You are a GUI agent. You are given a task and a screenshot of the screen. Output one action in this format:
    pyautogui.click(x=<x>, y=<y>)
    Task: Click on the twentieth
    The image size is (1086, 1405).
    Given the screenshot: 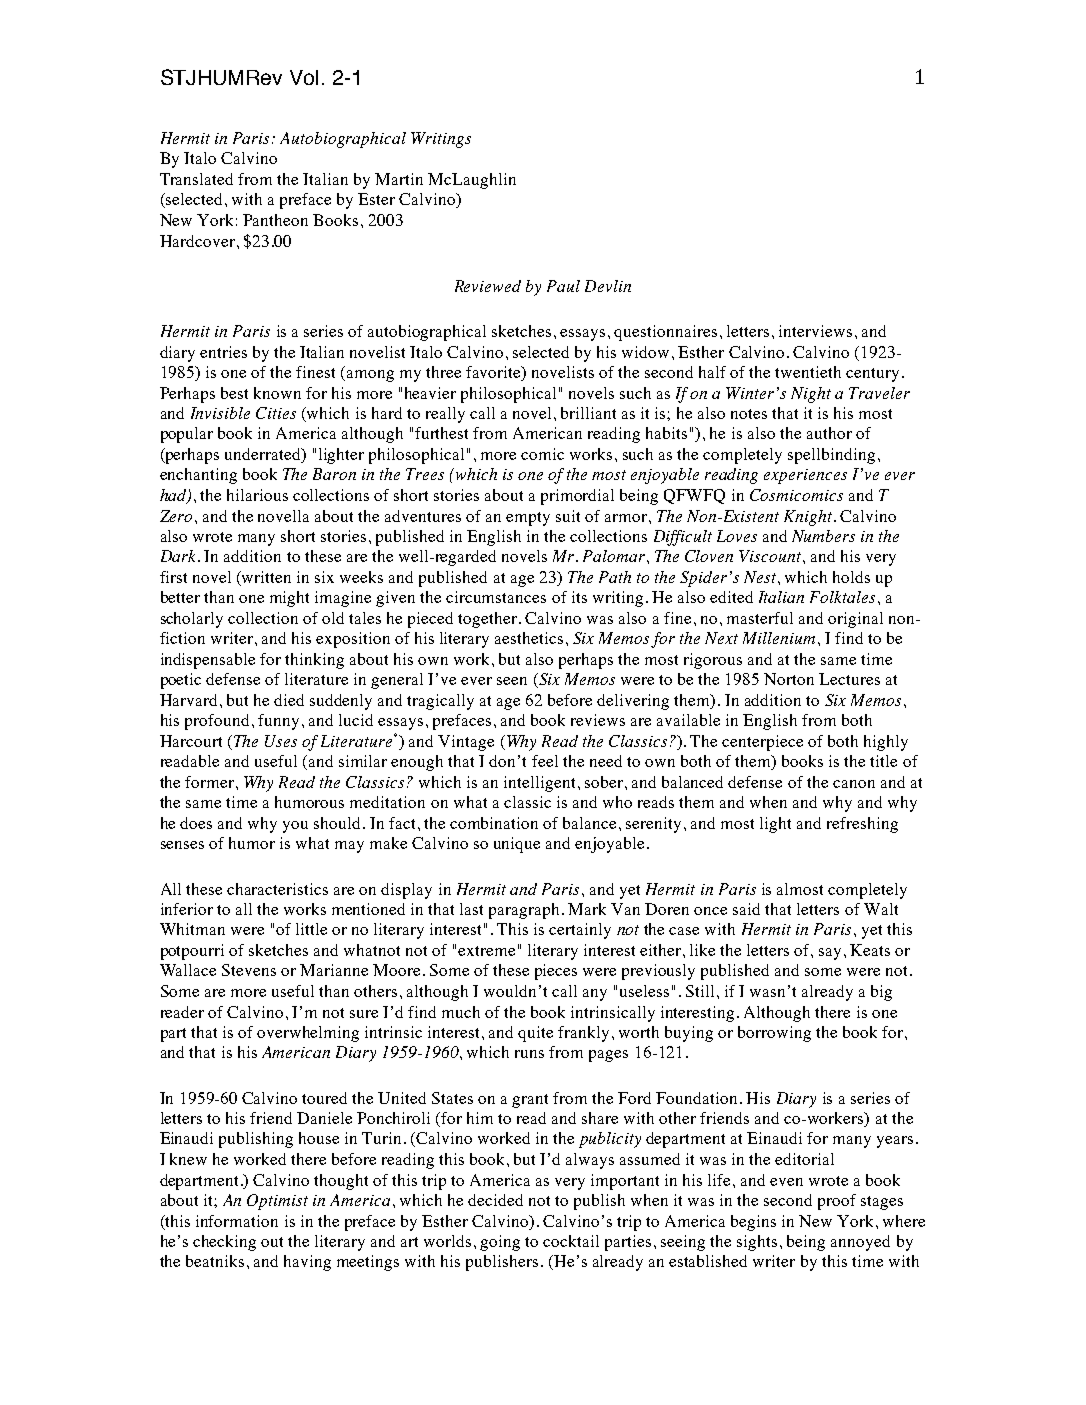 What is the action you would take?
    pyautogui.click(x=808, y=372)
